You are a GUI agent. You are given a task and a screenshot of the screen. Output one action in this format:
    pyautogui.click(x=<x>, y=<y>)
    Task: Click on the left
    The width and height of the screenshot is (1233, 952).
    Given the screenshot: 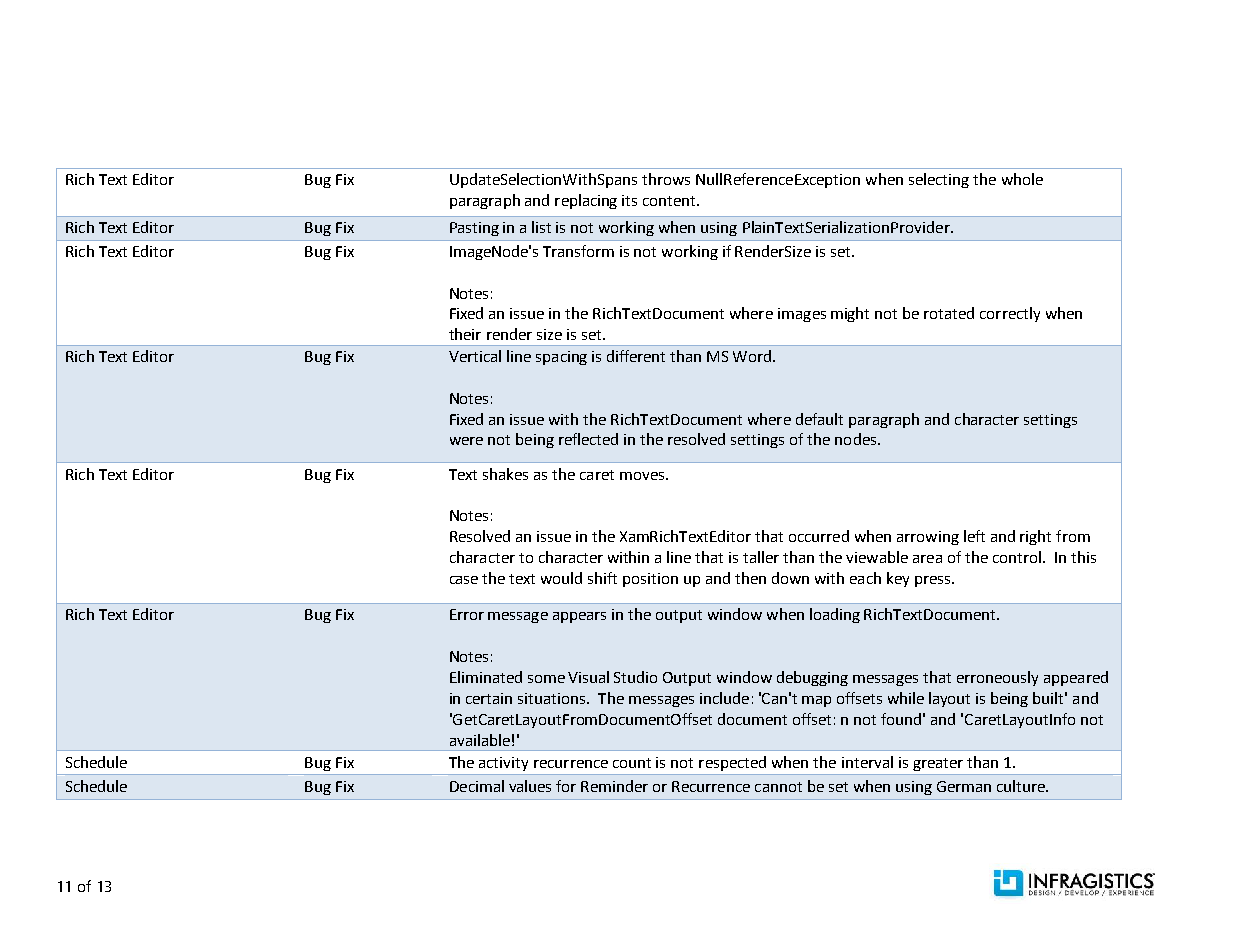 What is the action you would take?
    pyautogui.click(x=974, y=536)
